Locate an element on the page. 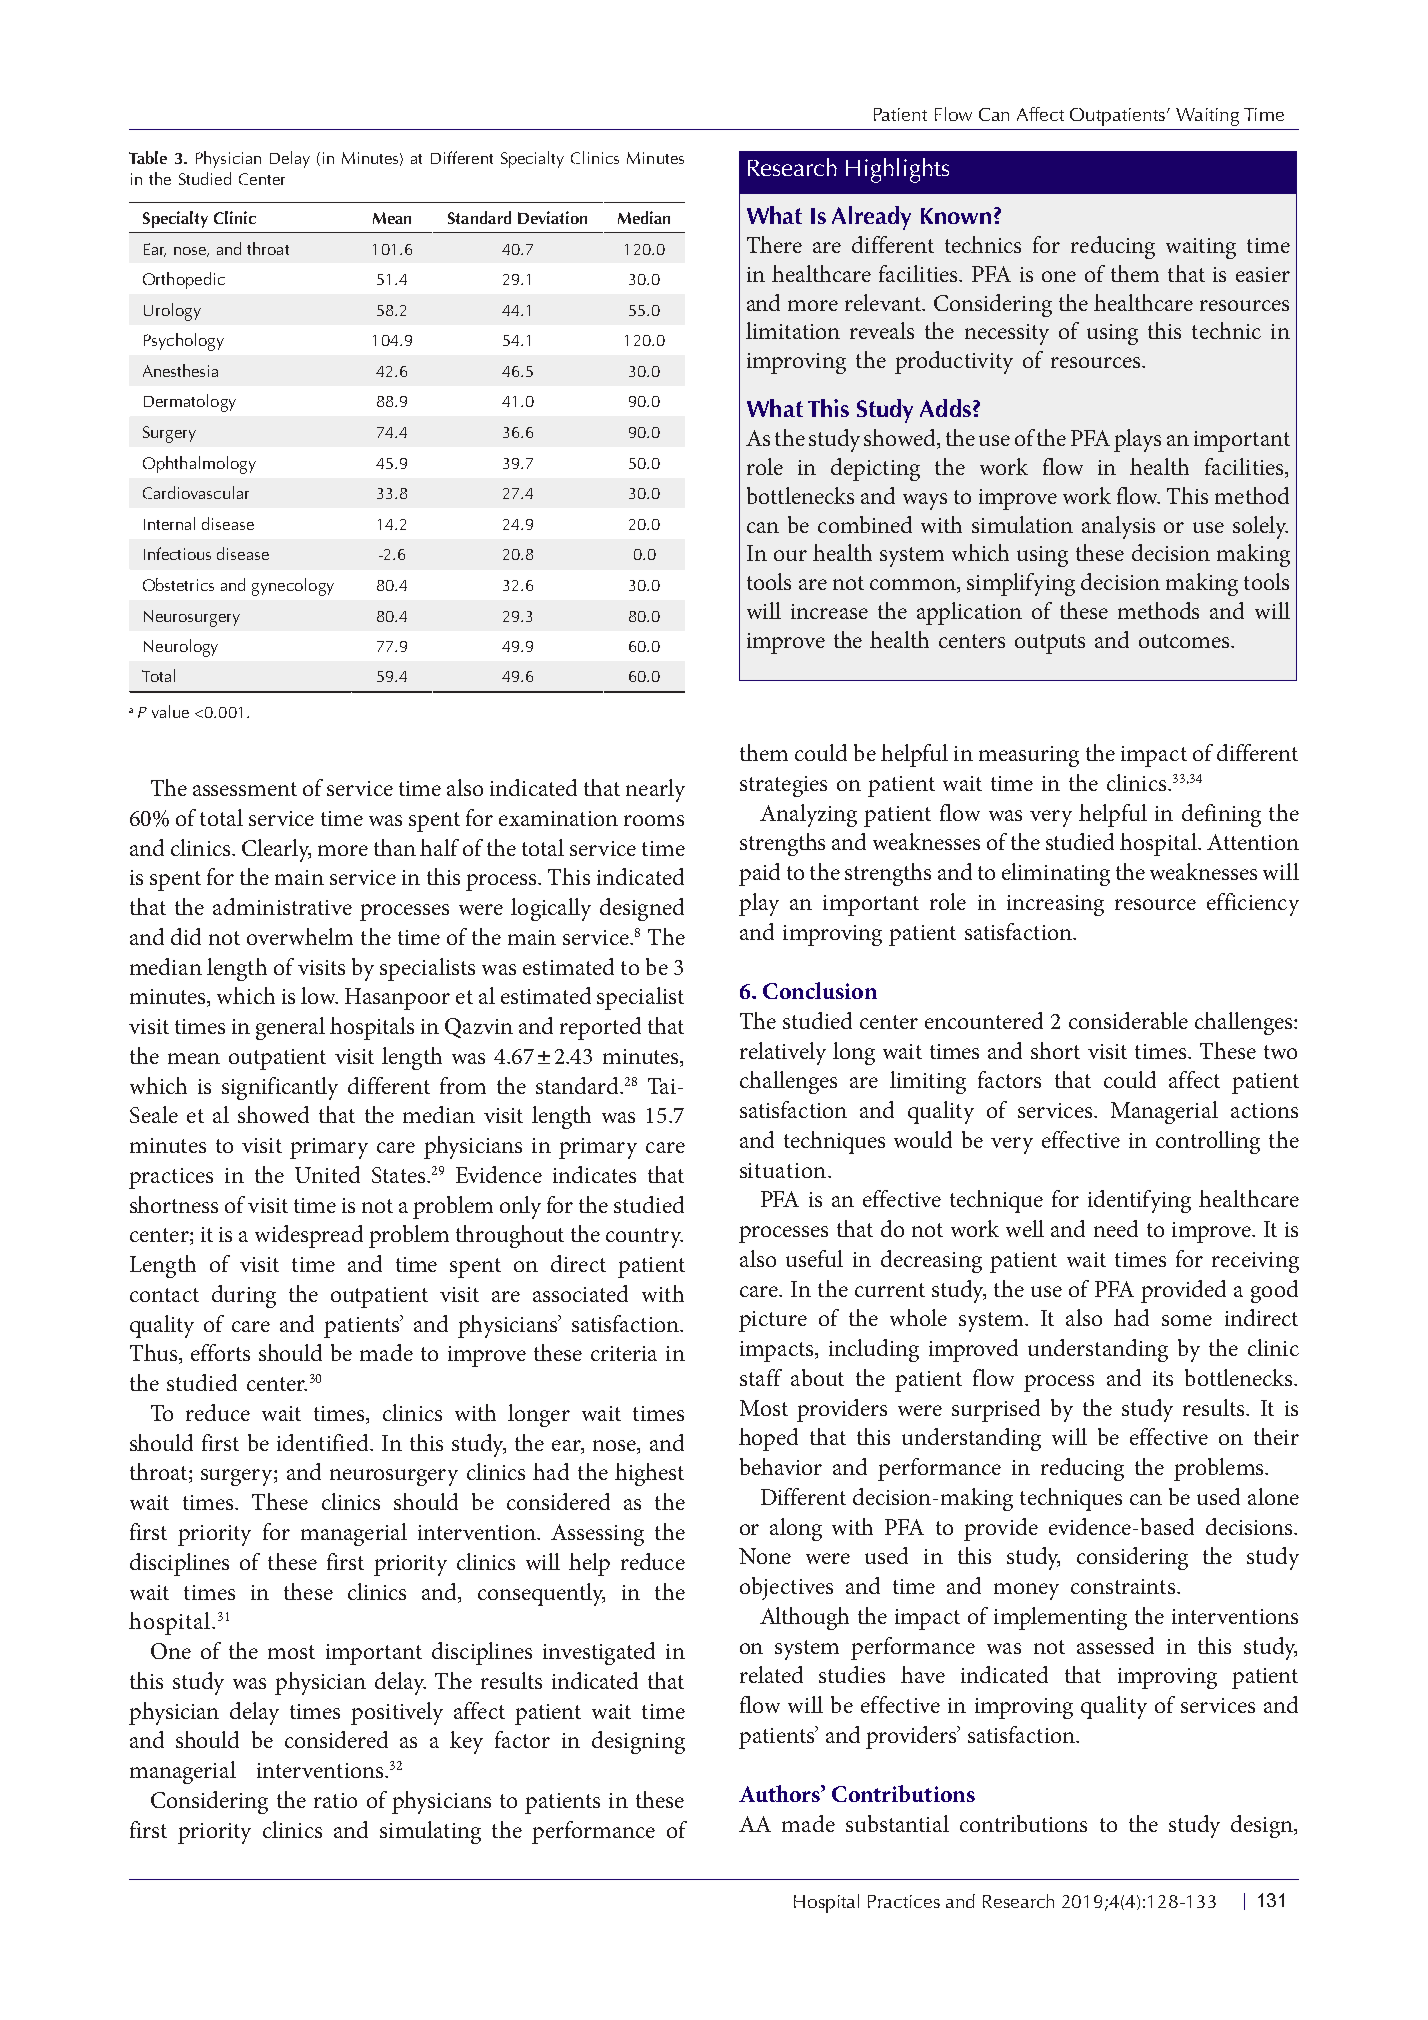 The image size is (1428, 2020). widespread is located at coordinates (309, 1236).
